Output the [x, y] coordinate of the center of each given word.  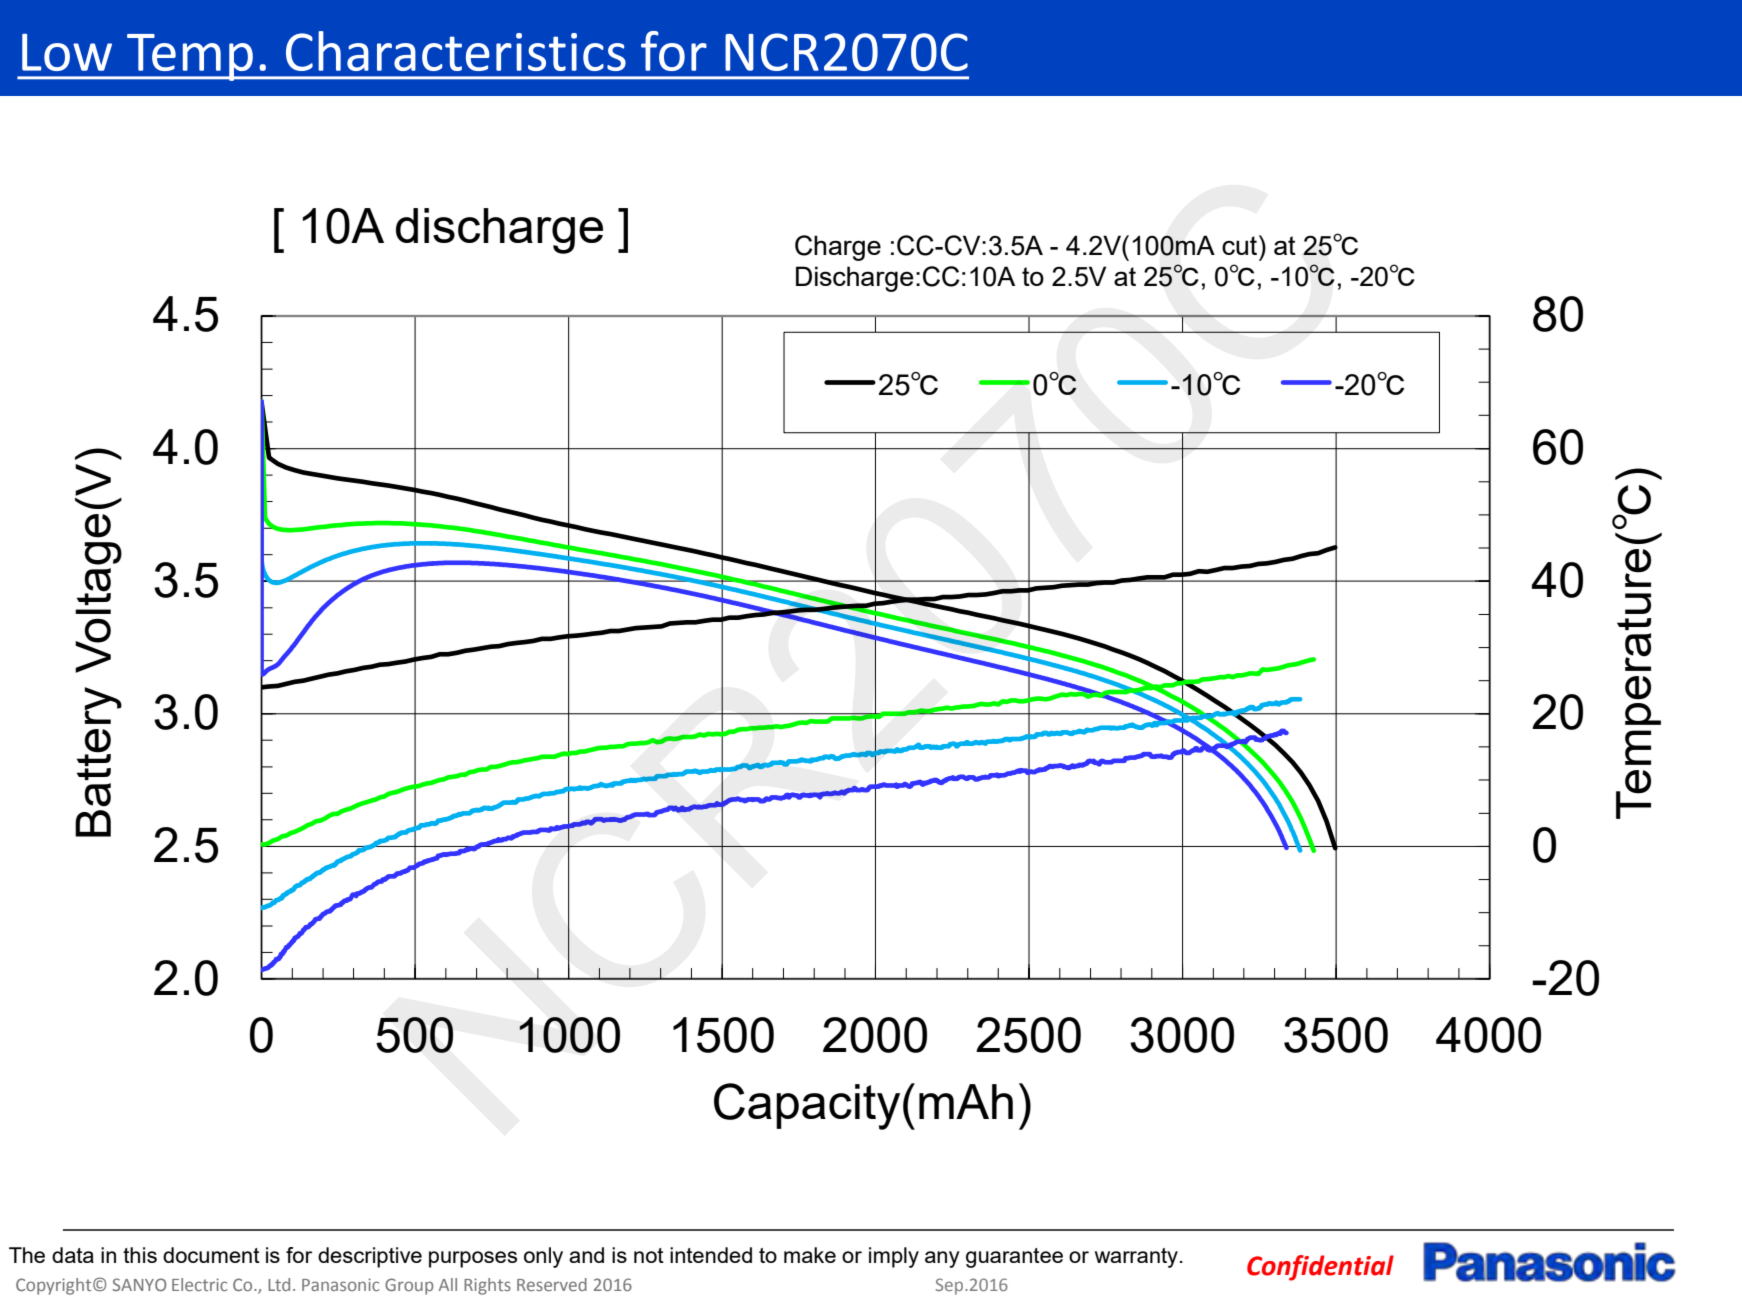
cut [1241, 245]
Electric [199, 1284]
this [140, 1255]
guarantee [1014, 1258]
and [586, 1255]
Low [67, 52]
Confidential [1320, 1268]
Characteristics [456, 51]
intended [711, 1255]
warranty [1136, 1258]
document [211, 1255]
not [649, 1255]
